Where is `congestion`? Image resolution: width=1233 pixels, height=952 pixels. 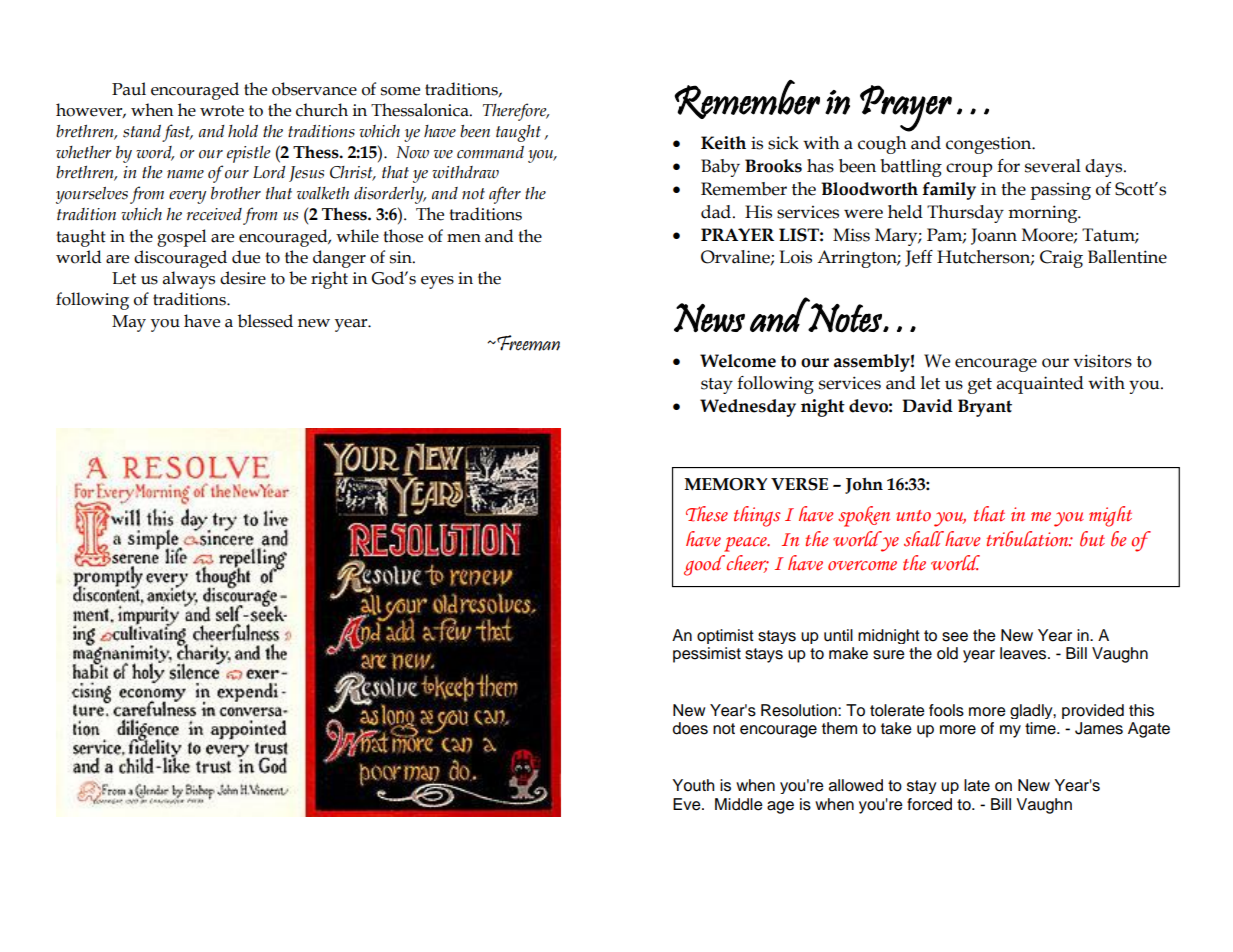
congestion is located at coordinates (990, 145).
